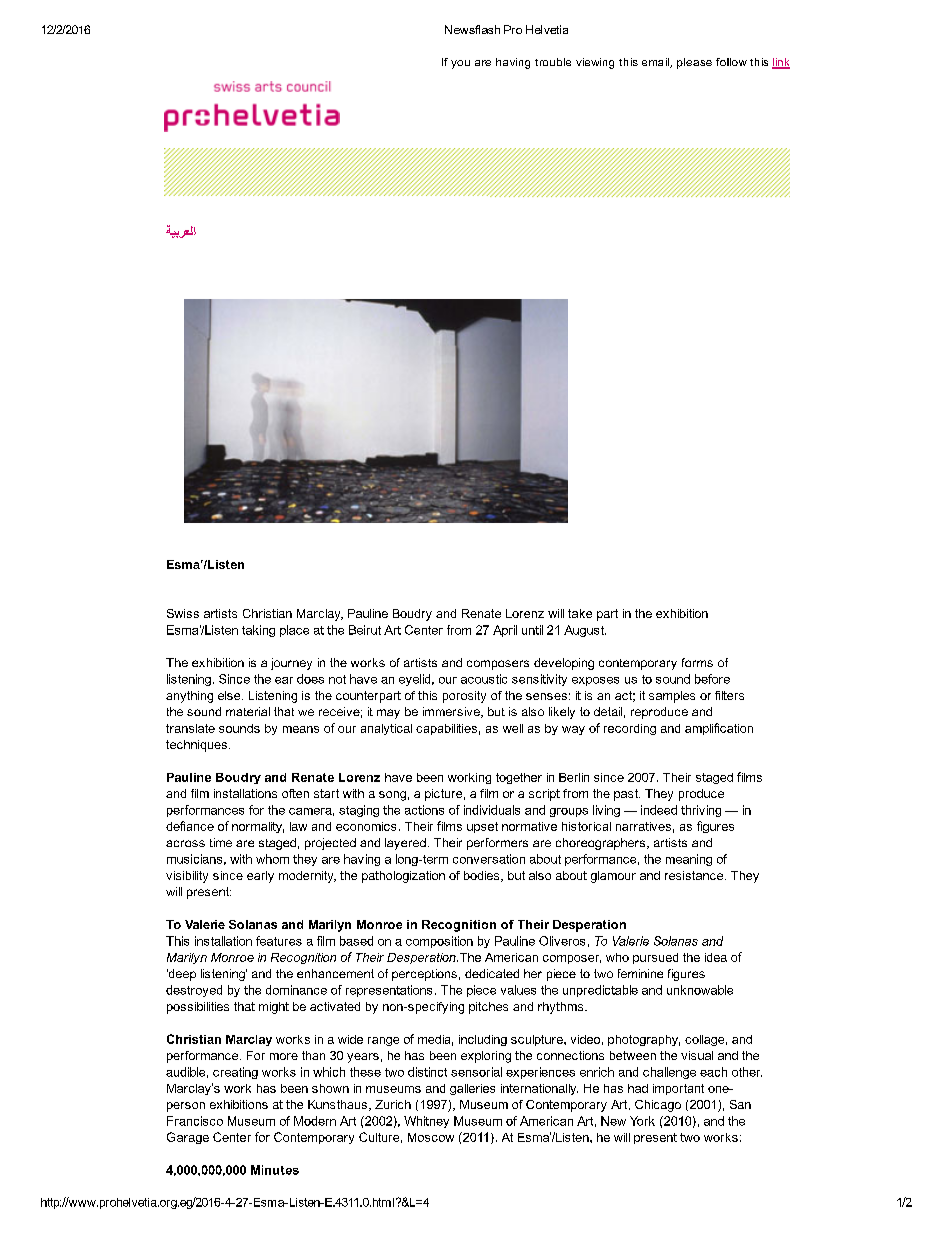 This screenshot has width=952, height=1233. I want to click on you, so click(460, 64).
